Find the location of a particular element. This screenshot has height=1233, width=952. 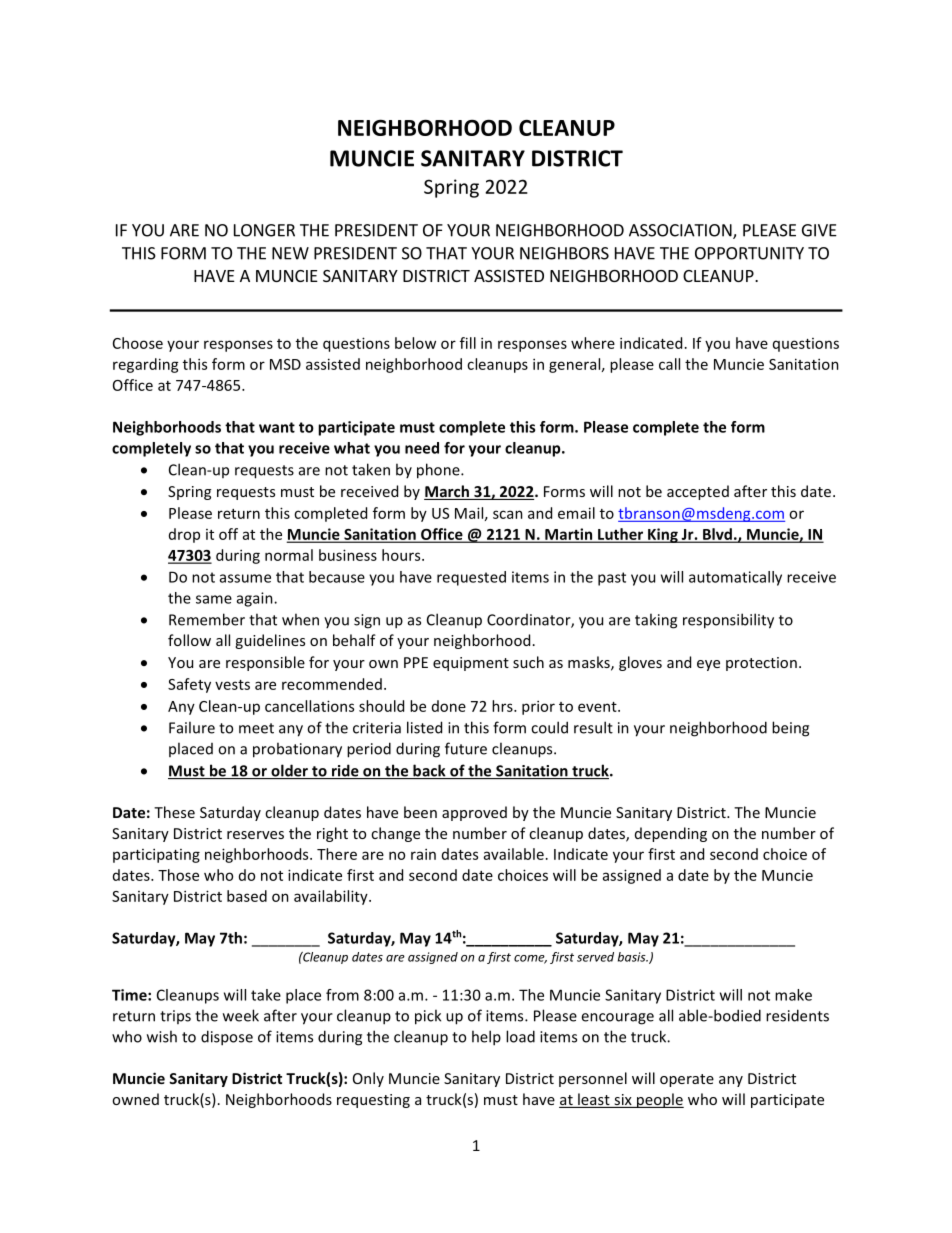

NEIGHBORS is located at coordinates (564, 253).
